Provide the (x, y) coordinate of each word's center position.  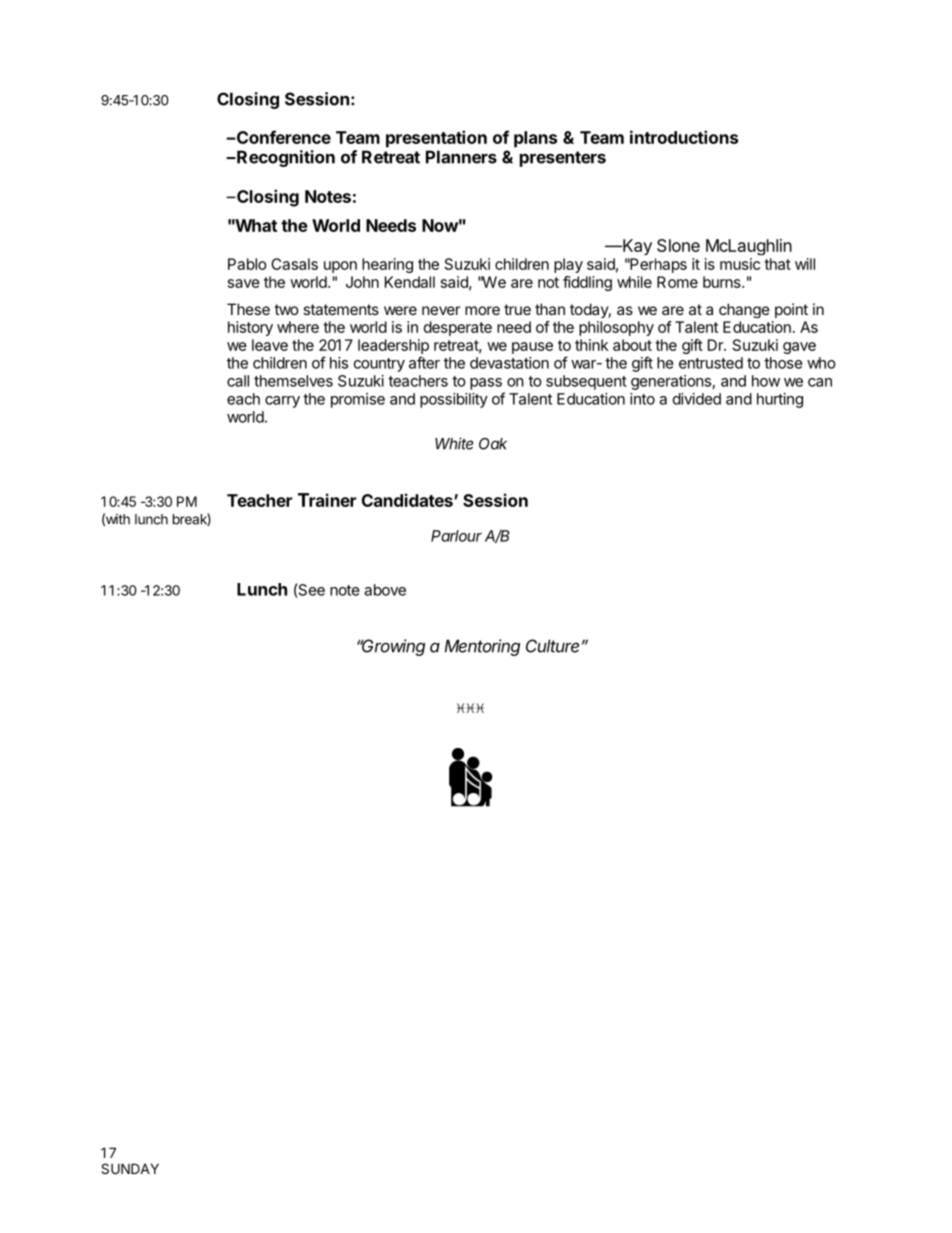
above (385, 590)
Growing (392, 647)
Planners (461, 157)
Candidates (408, 500)
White (454, 443)
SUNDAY (130, 1168)
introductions (684, 137)
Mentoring (482, 647)
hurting (780, 400)
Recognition (285, 158)
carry (282, 402)
